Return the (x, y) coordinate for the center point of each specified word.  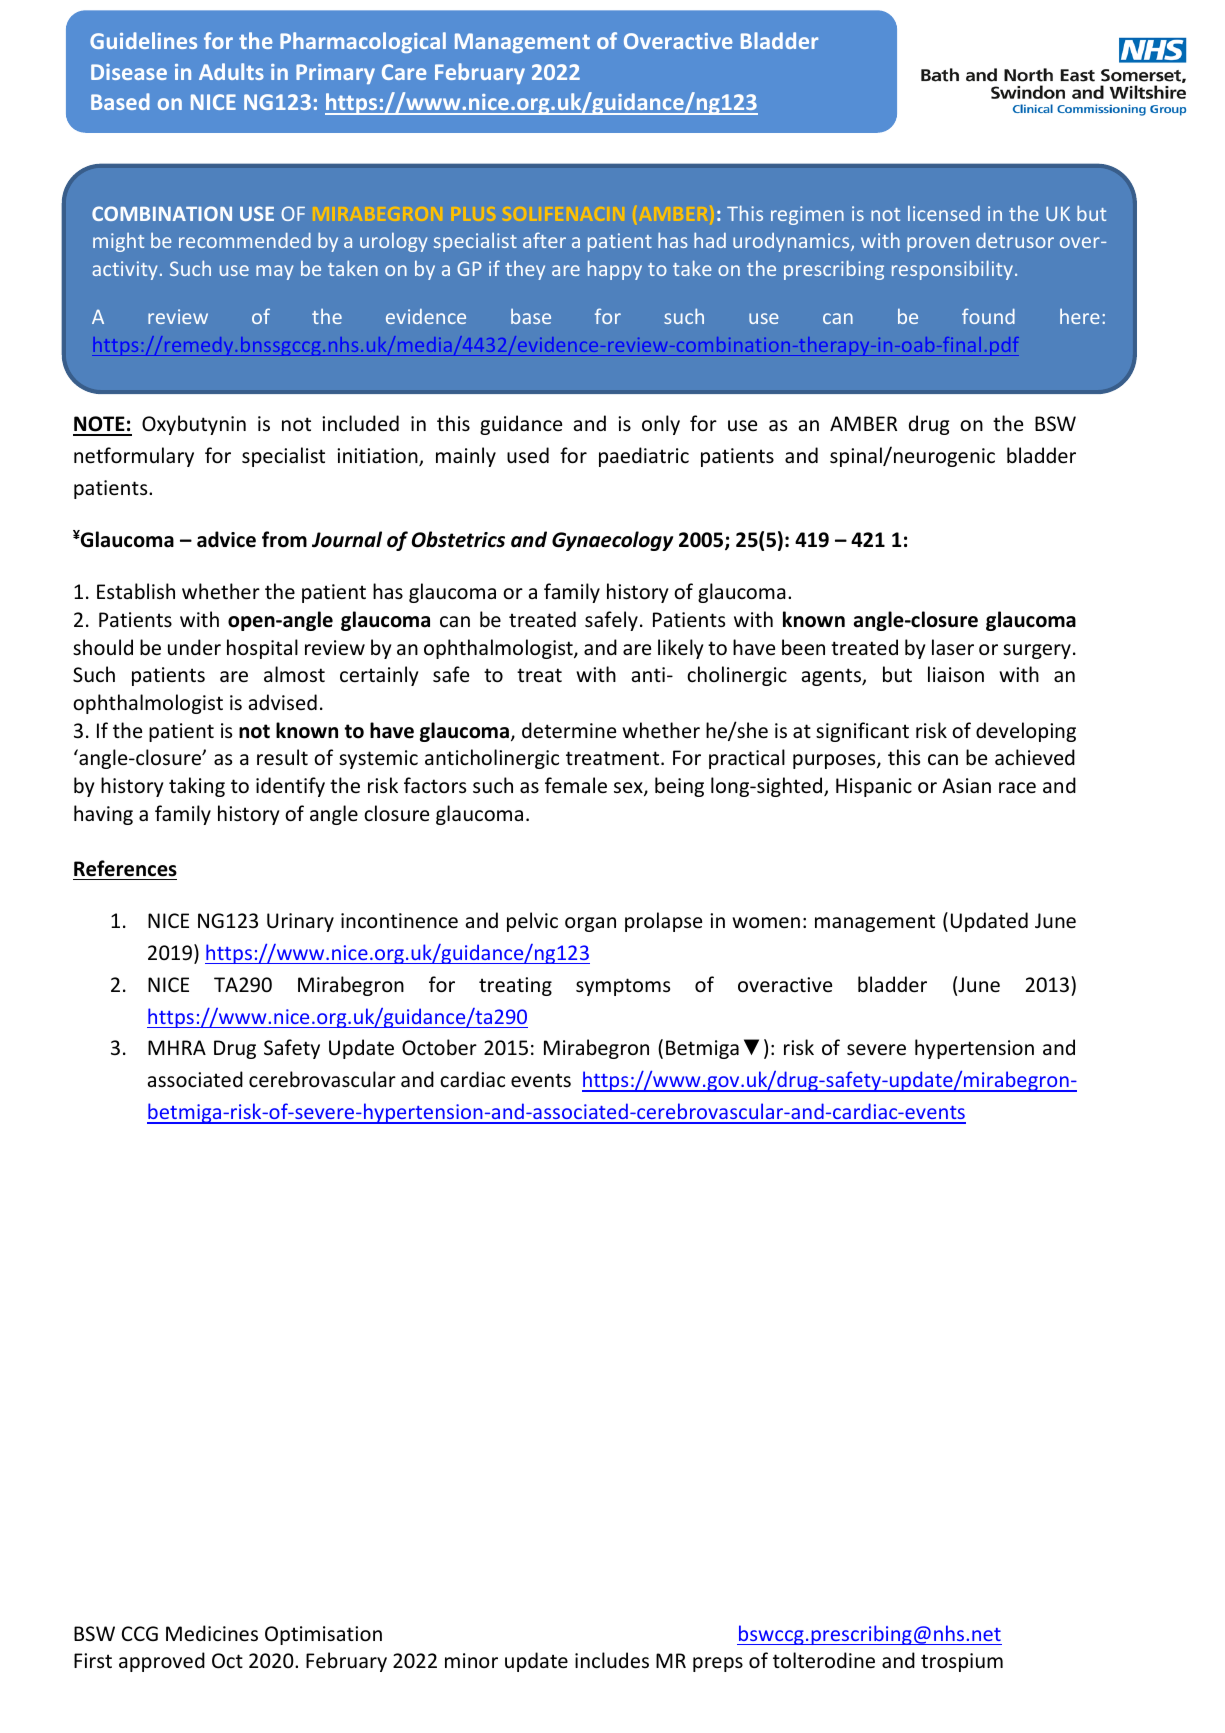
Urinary (300, 922)
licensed (944, 213)
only (661, 425)
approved (162, 1662)
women (766, 923)
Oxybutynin (194, 425)
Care (404, 72)
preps (718, 1664)
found (988, 316)
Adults (231, 71)
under (194, 647)
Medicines (212, 1633)
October (439, 1047)
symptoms (623, 987)
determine (569, 730)
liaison (956, 674)
